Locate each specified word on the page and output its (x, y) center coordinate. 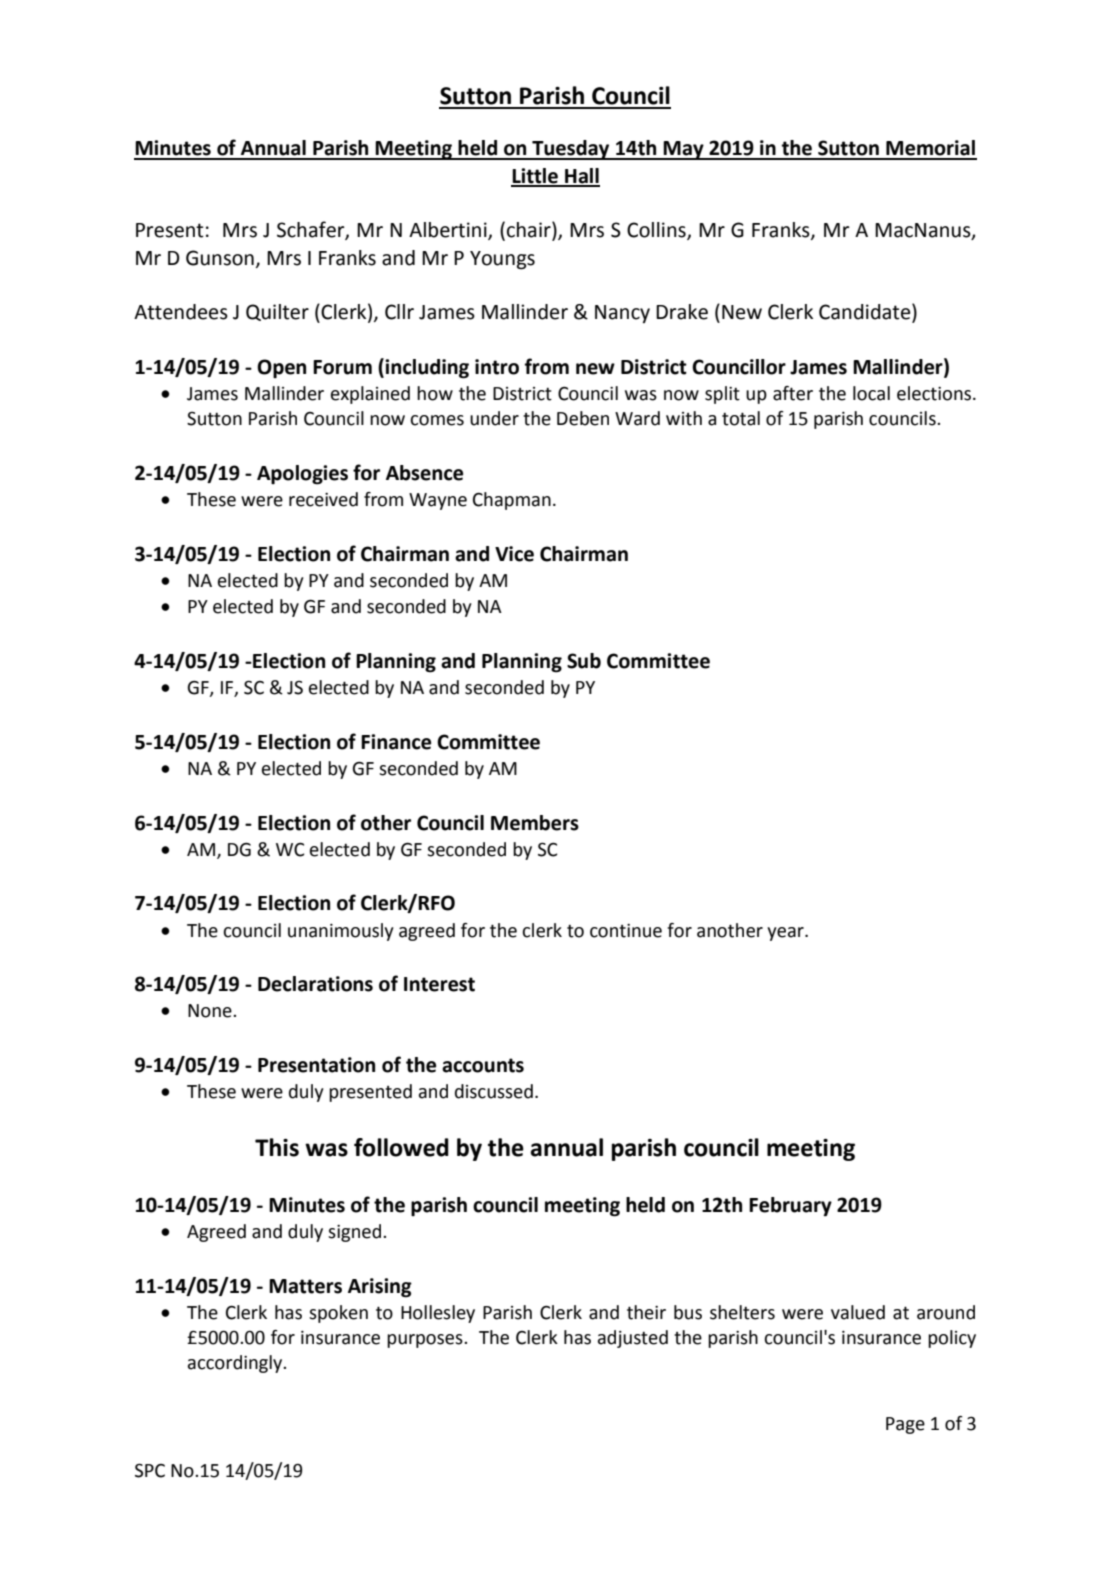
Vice (514, 554)
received (323, 499)
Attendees (181, 312)
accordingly (236, 1364)
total (741, 418)
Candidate (866, 312)
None (211, 1011)
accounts (483, 1065)
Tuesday (571, 150)
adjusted (633, 1339)
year (786, 934)
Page (905, 1425)
